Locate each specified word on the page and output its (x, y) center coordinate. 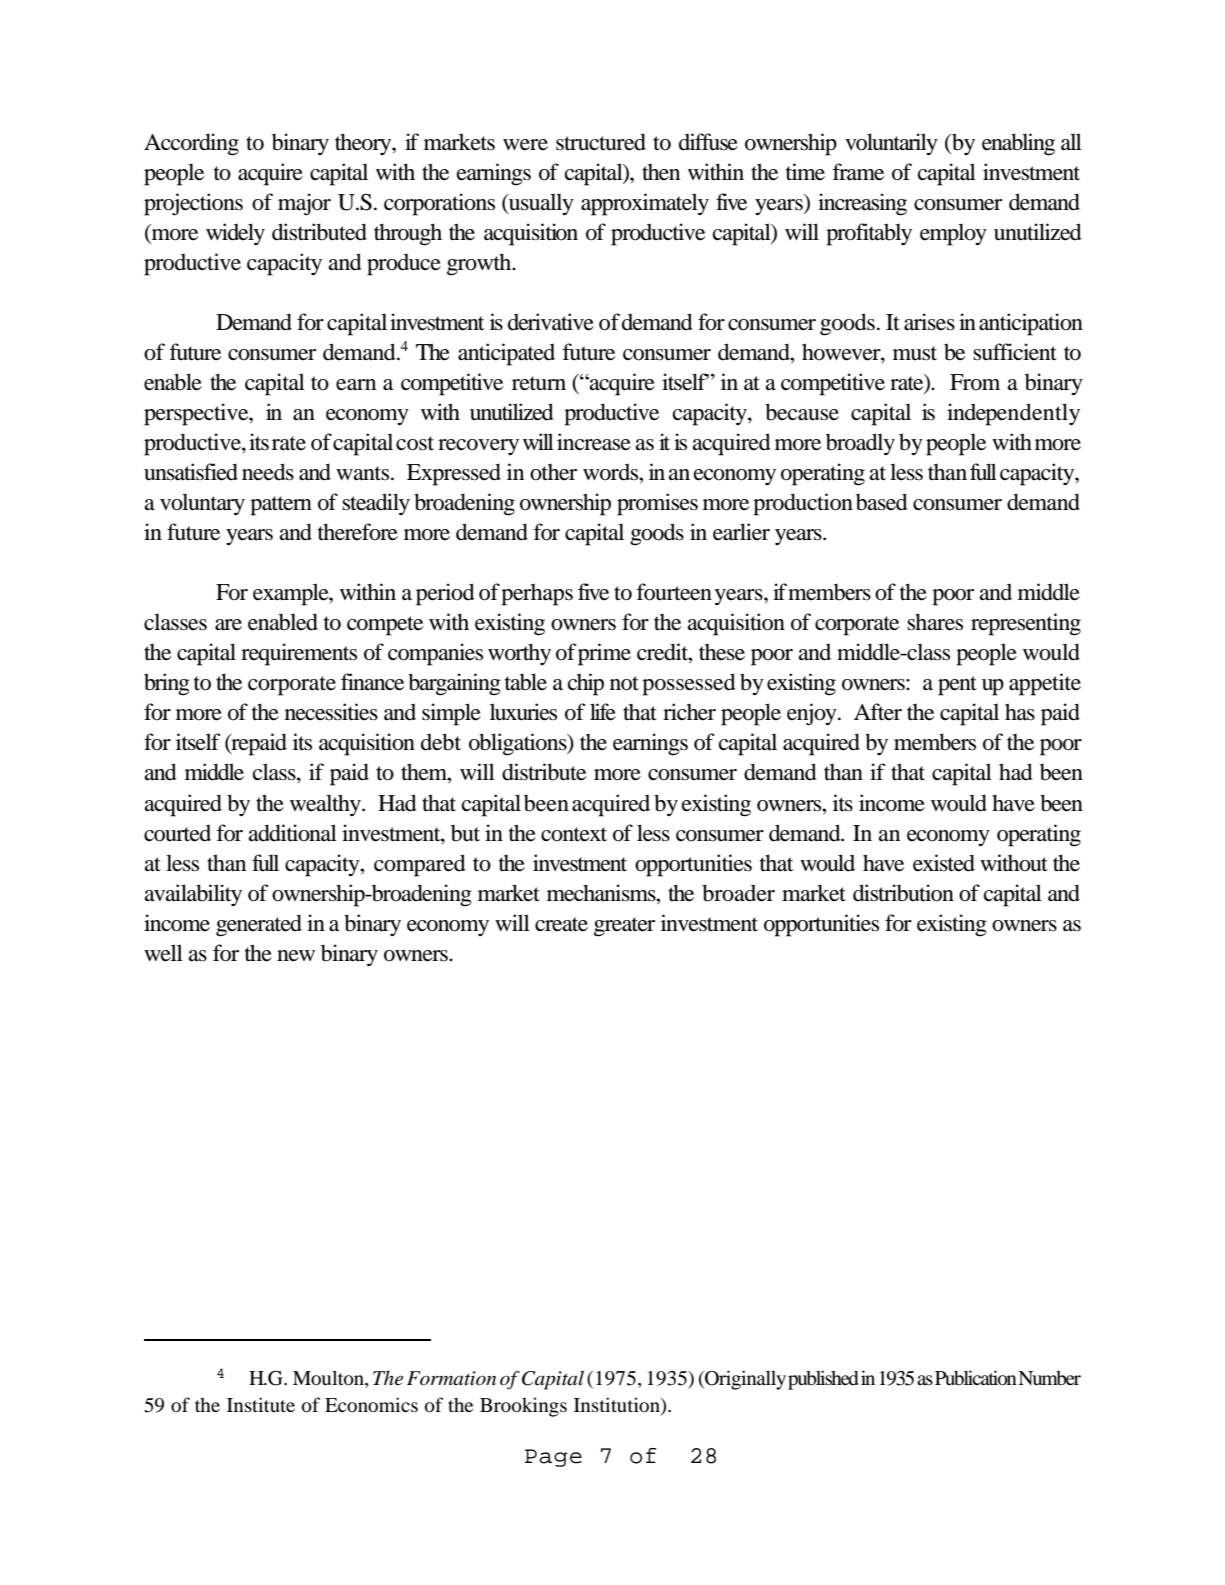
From (975, 382)
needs (268, 472)
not (624, 683)
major (304, 204)
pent (957, 686)
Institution (618, 1406)
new (296, 956)
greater (624, 927)
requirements (299, 654)
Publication (976, 1377)
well (163, 953)
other (553, 472)
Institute (261, 1404)
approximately (645, 204)
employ (953, 234)
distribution (903, 893)
